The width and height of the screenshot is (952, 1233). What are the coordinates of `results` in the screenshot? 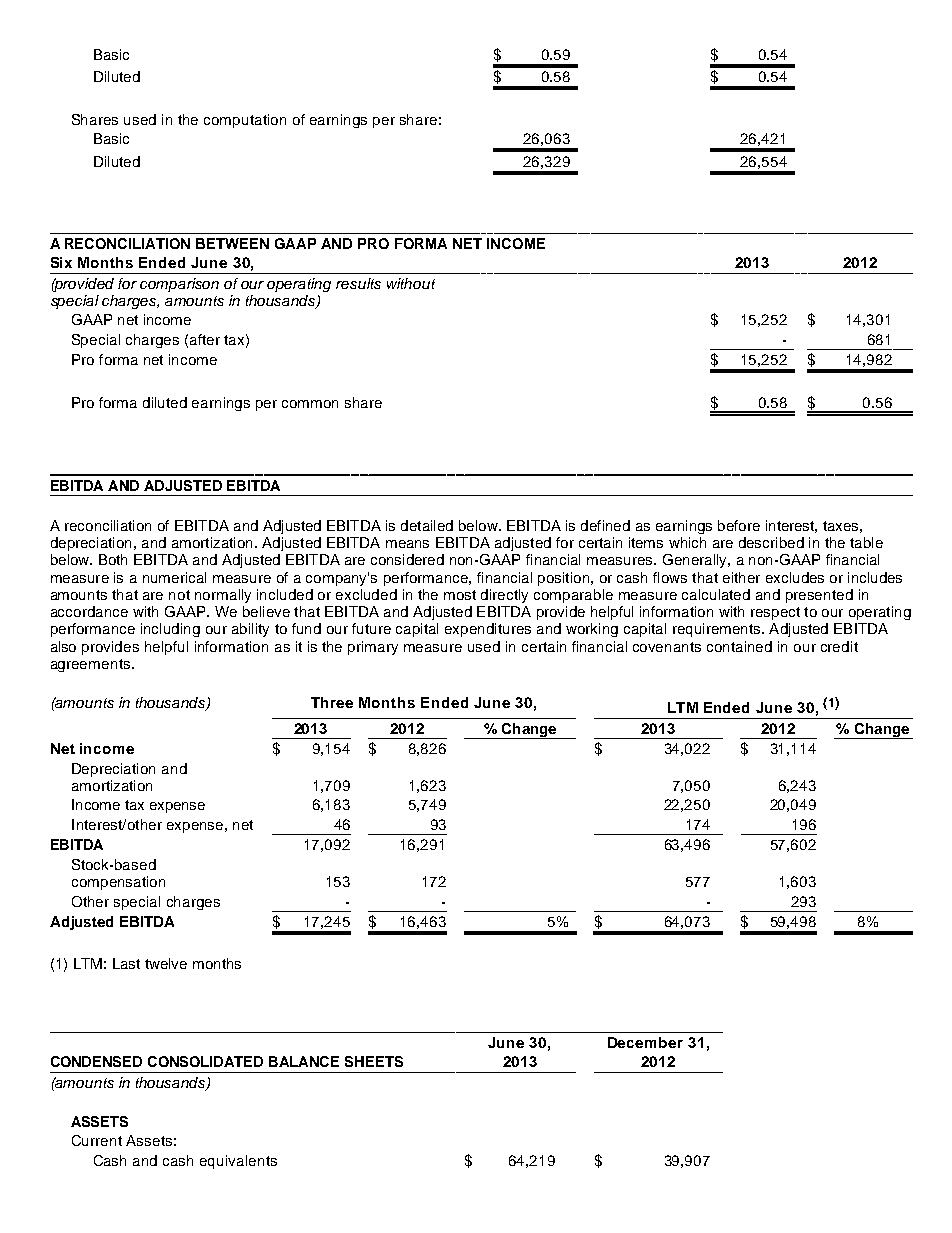 It's located at (358, 283).
